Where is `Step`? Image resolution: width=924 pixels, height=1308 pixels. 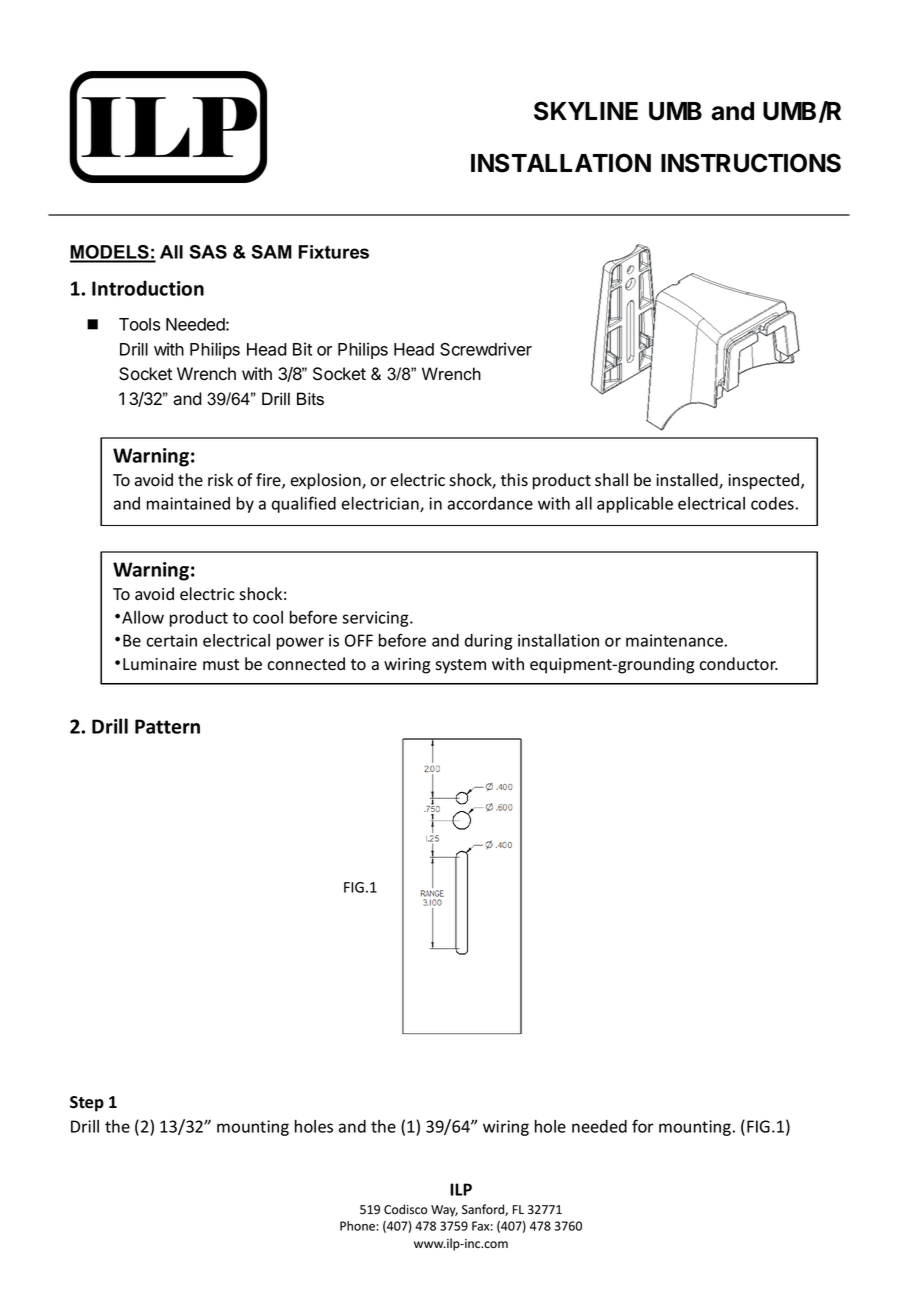 Step is located at coordinates (87, 1104).
